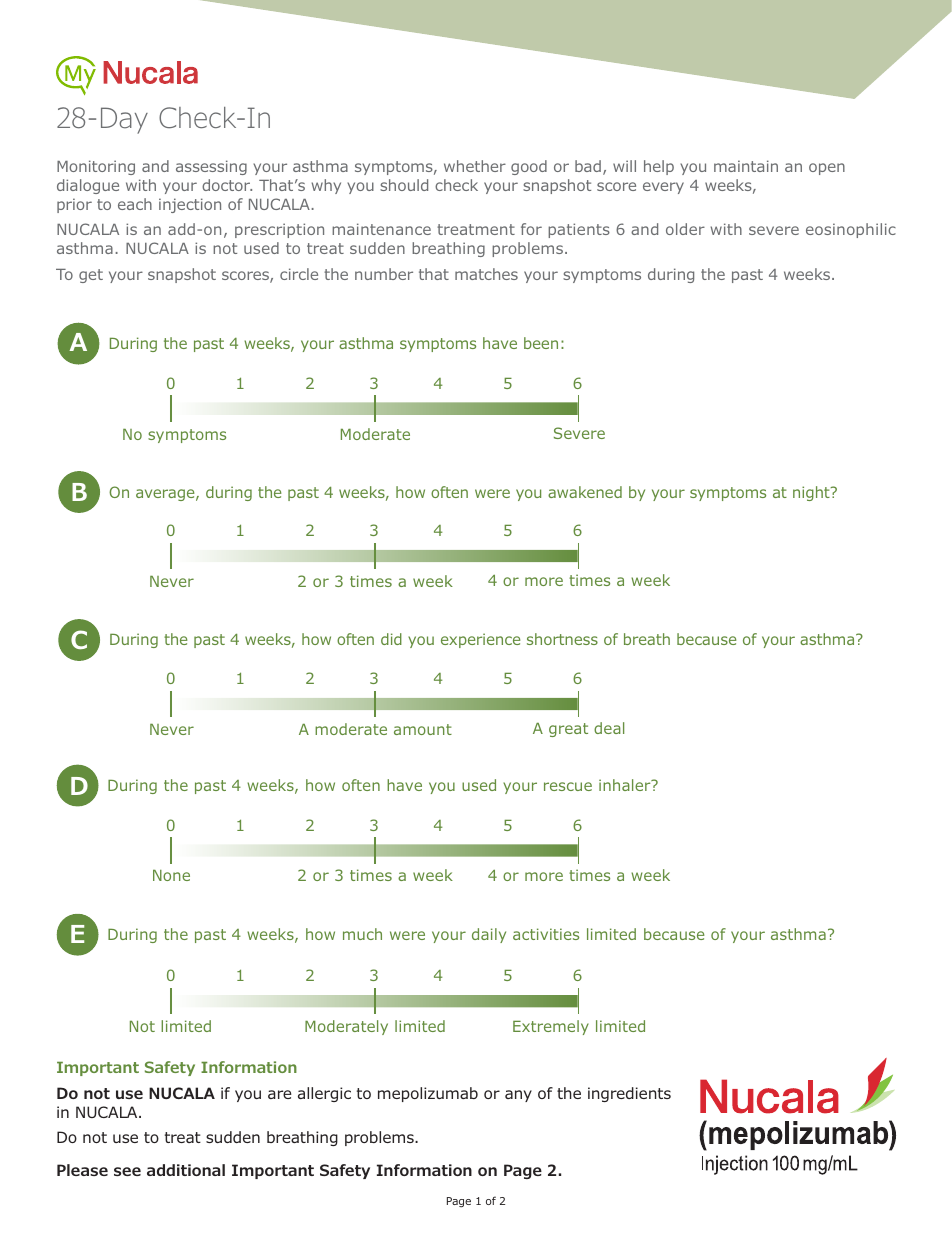 The height and width of the document is (1233, 952). Describe the element at coordinates (568, 786) in the document. I see `rescue` at that location.
